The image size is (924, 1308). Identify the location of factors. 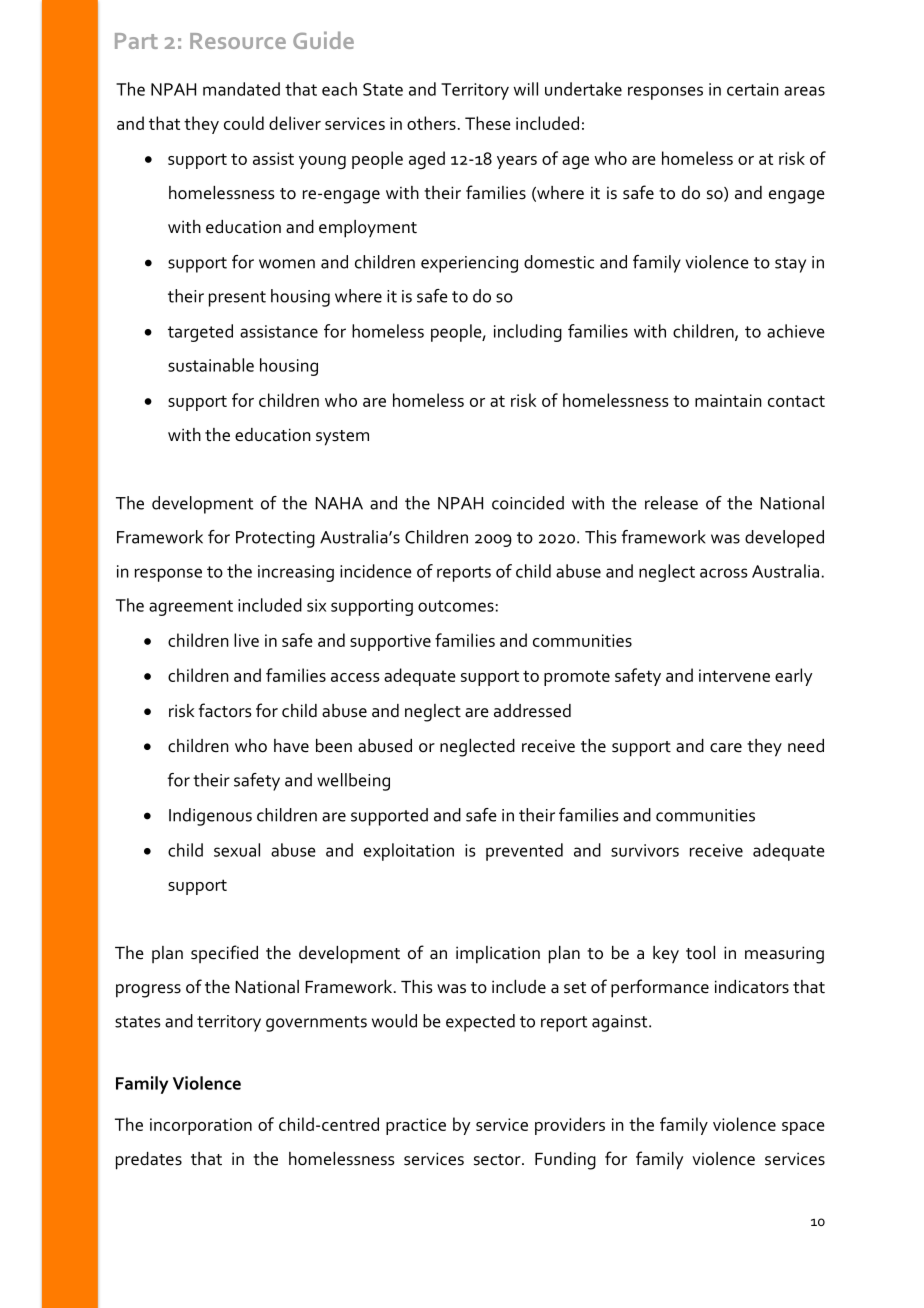
(225, 710).
